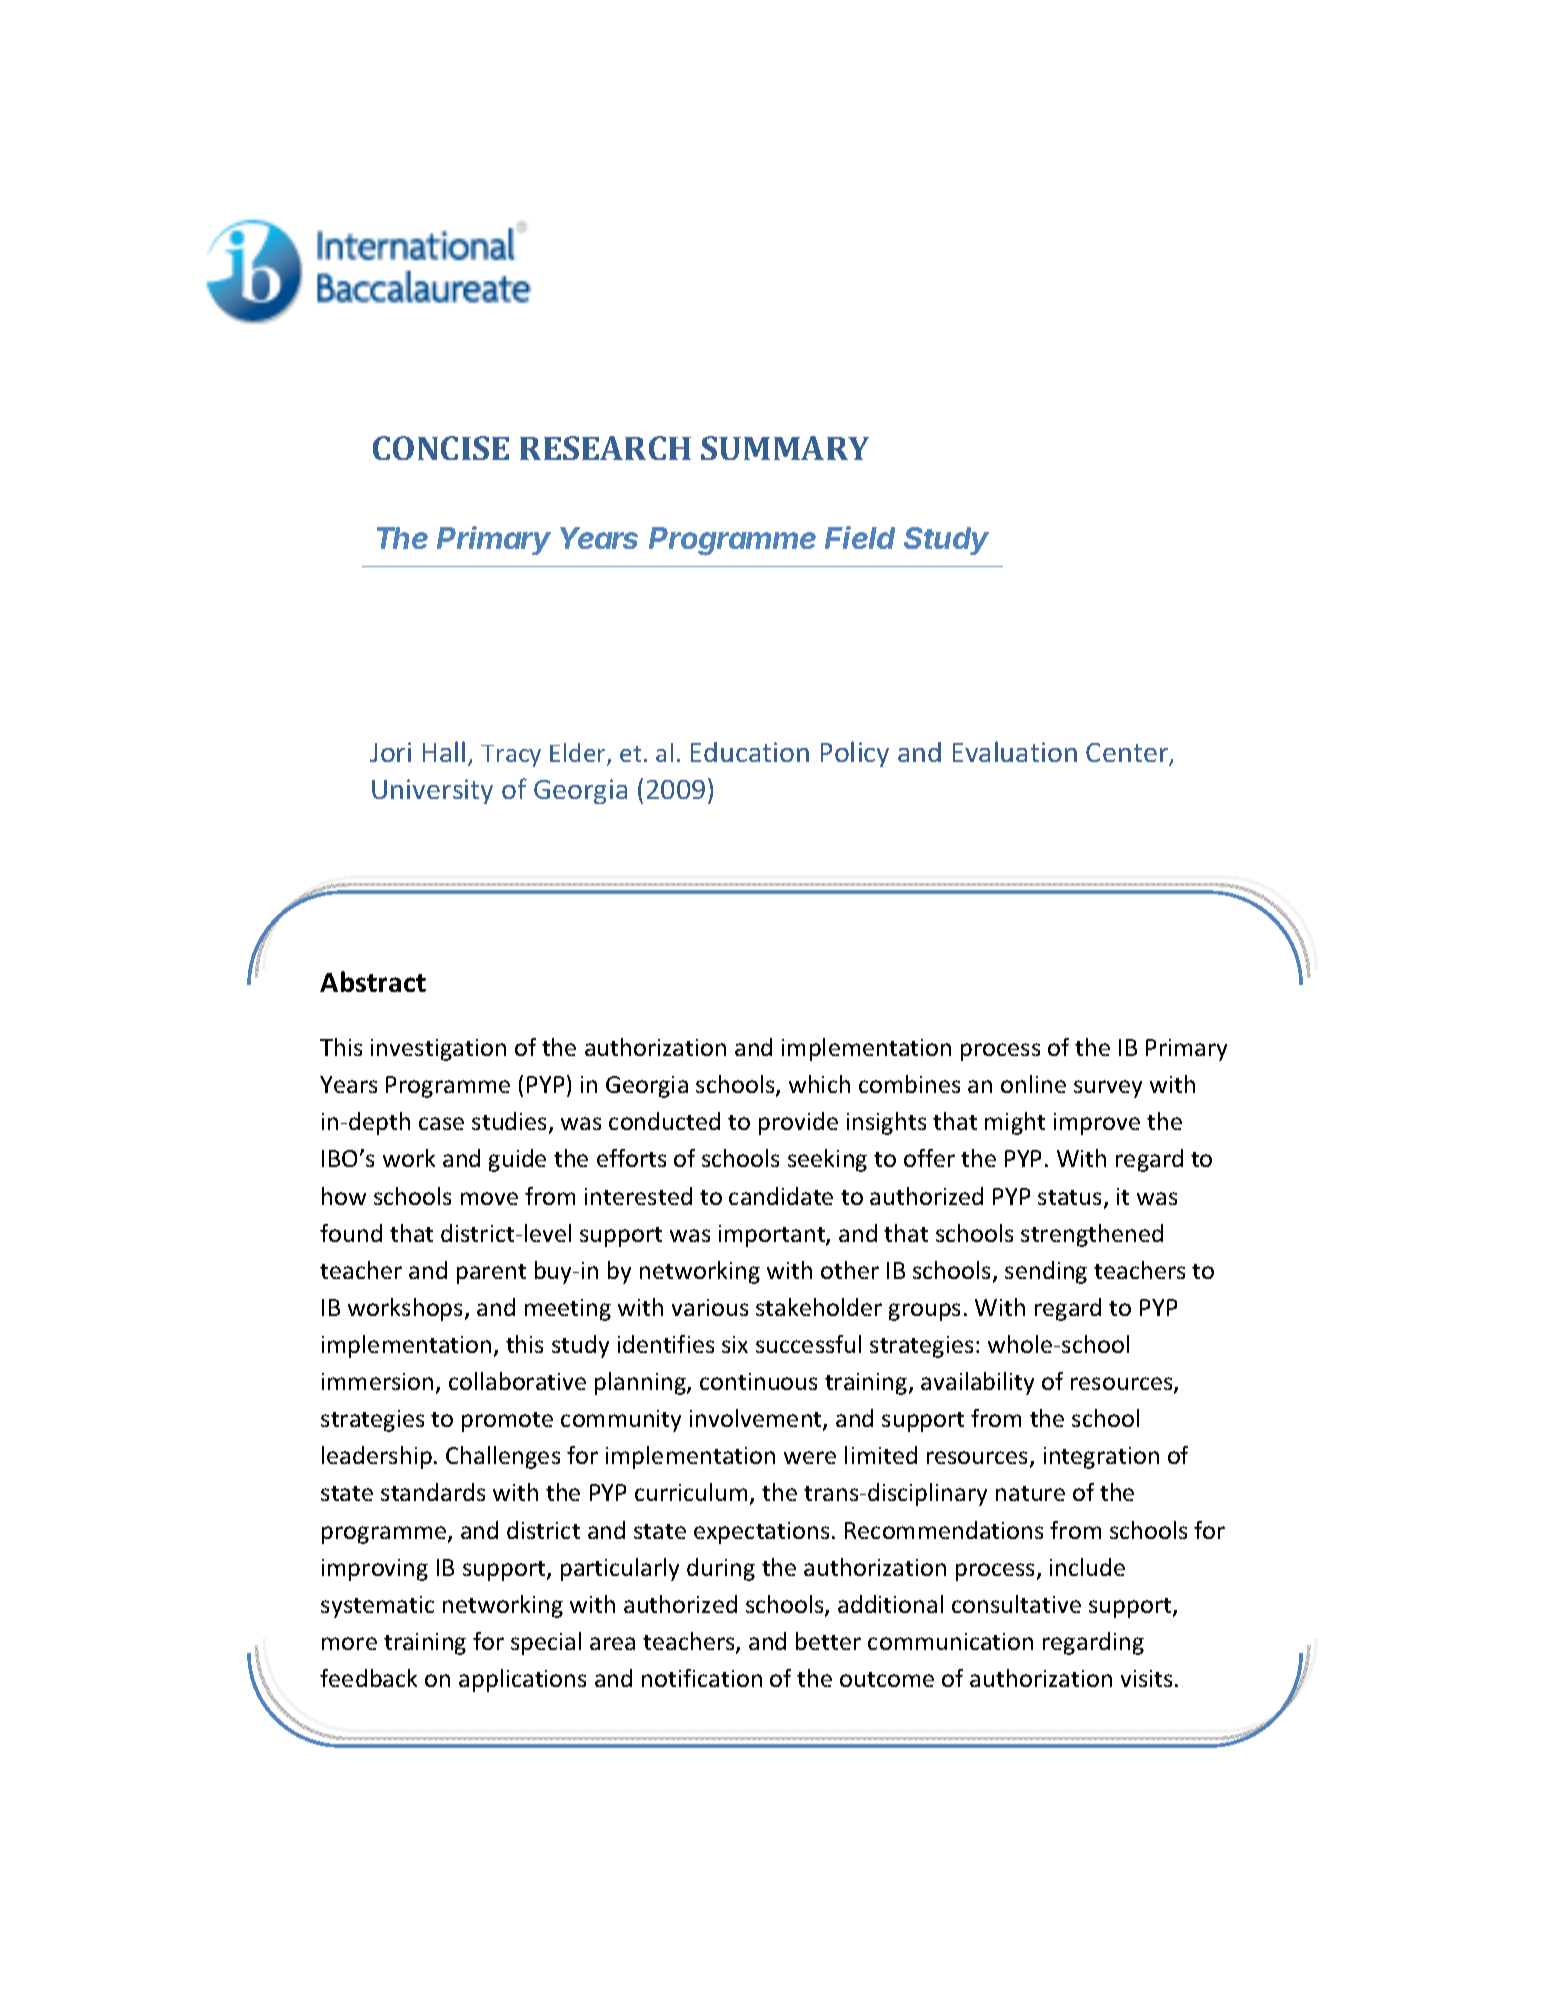 The width and height of the screenshot is (1541, 1995). What do you see at coordinates (1033, 1084) in the screenshot?
I see `online` at bounding box center [1033, 1084].
